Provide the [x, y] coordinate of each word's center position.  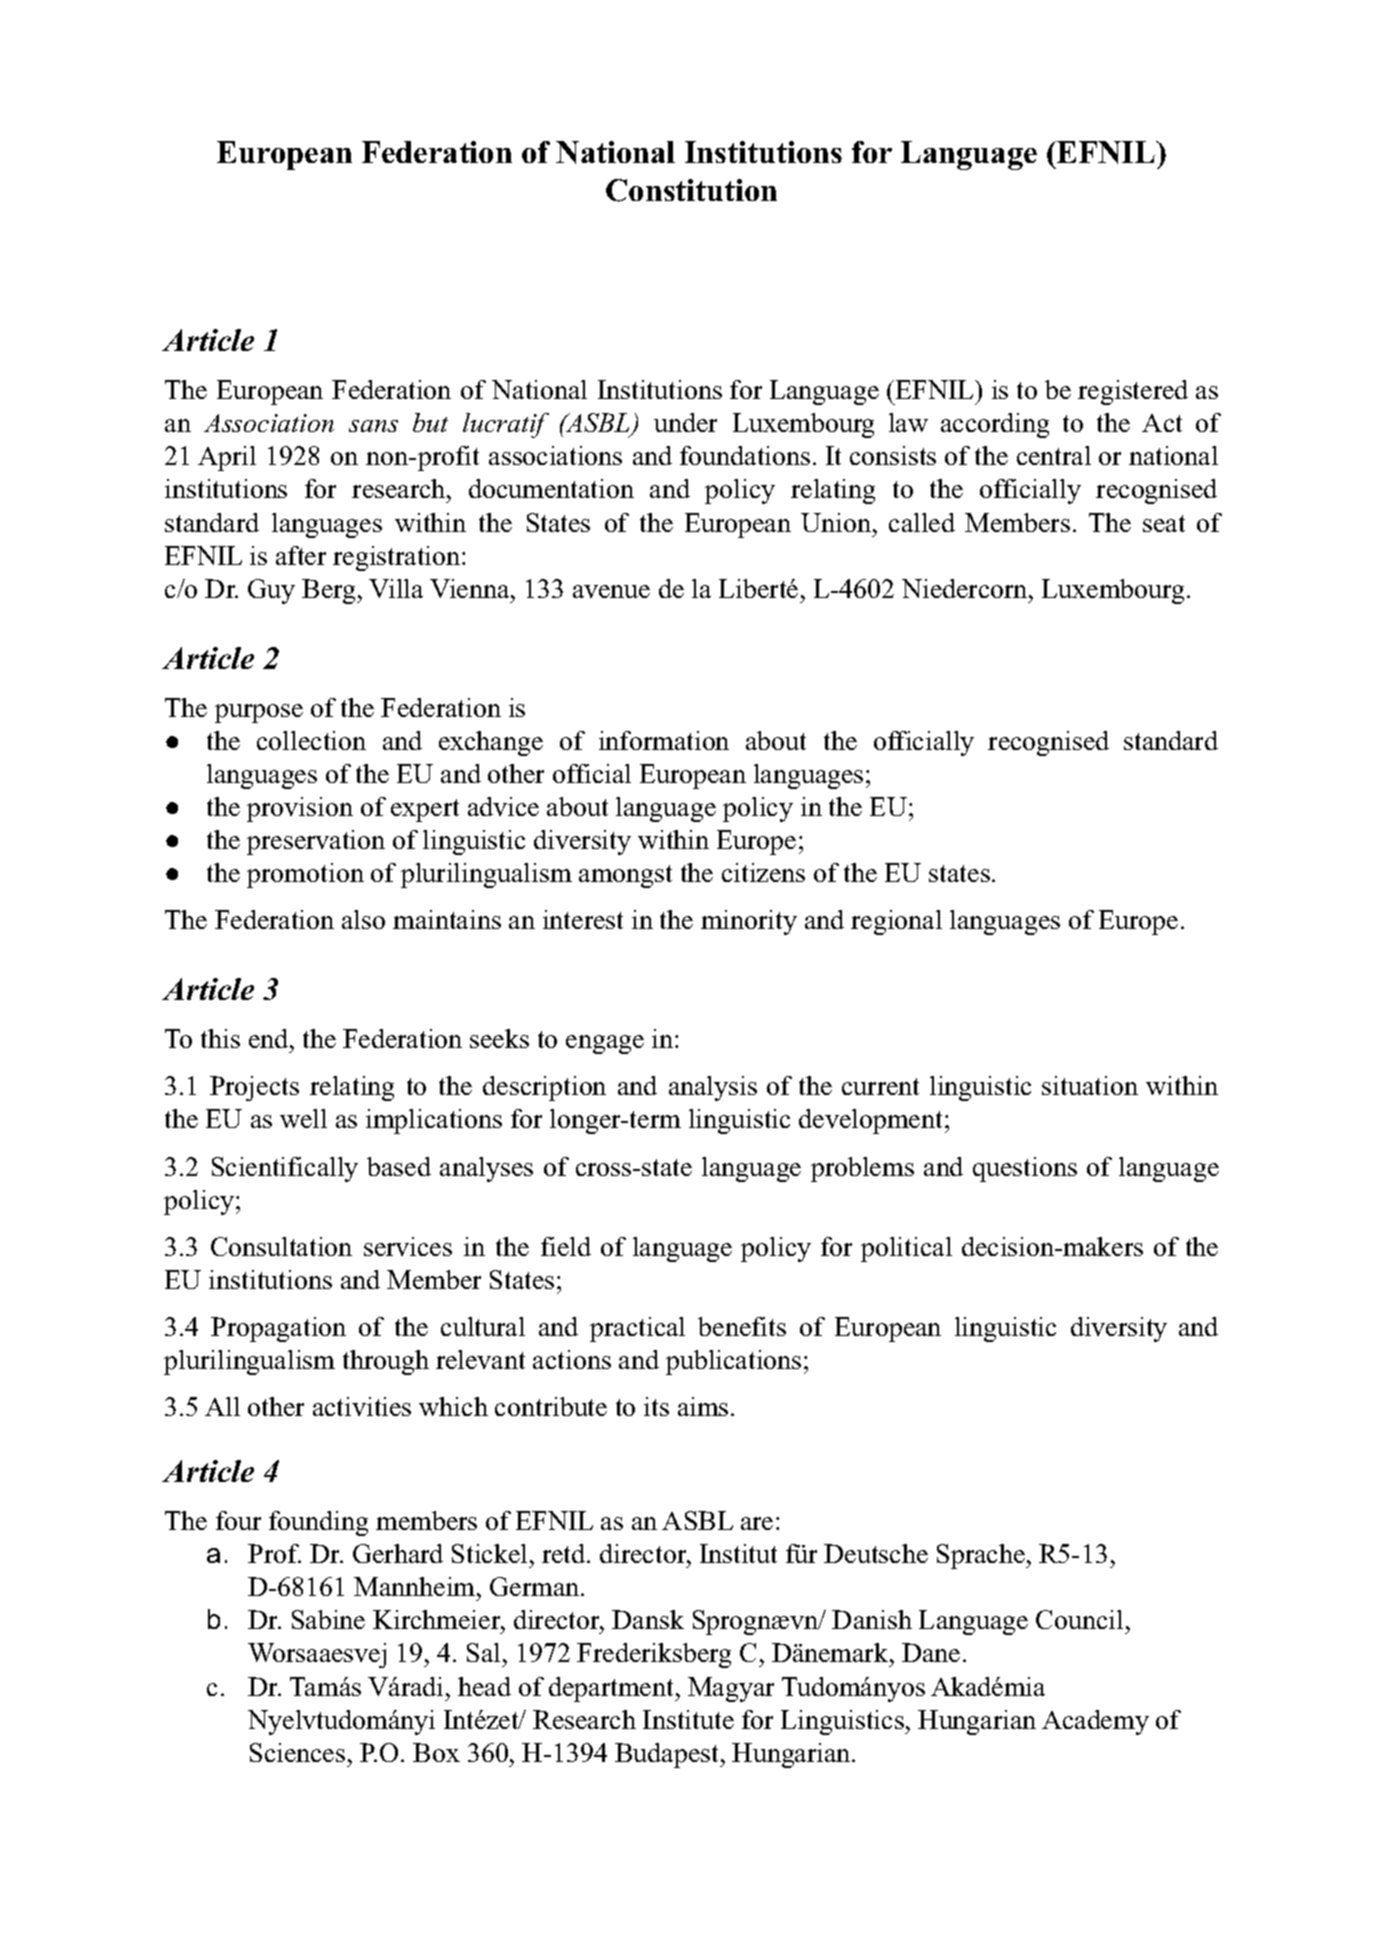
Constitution [691, 190]
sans [373, 426]
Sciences [297, 1752]
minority [749, 922]
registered [1133, 392]
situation [1090, 1085]
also [363, 919]
